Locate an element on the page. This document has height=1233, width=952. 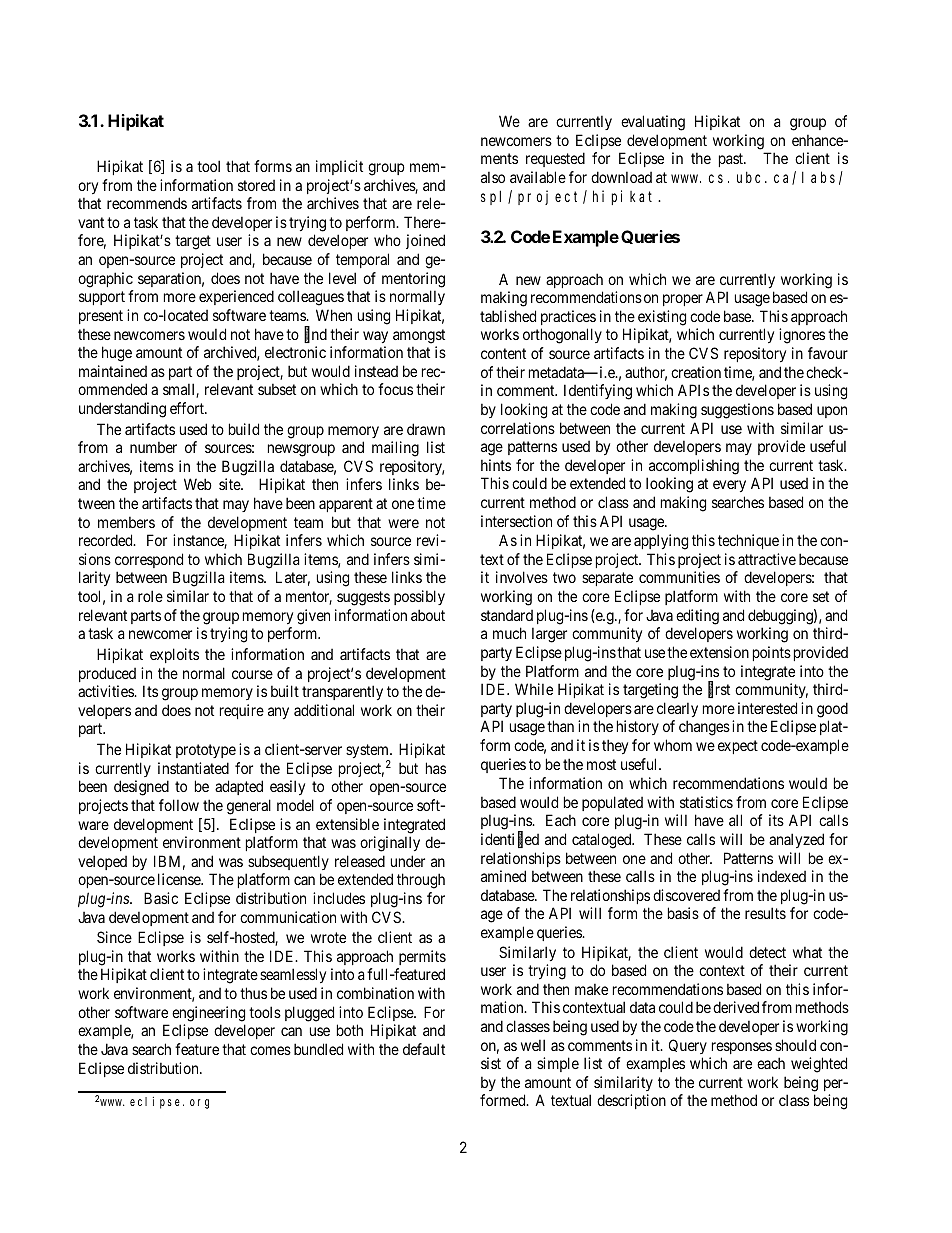
responses is located at coordinates (742, 1048).
